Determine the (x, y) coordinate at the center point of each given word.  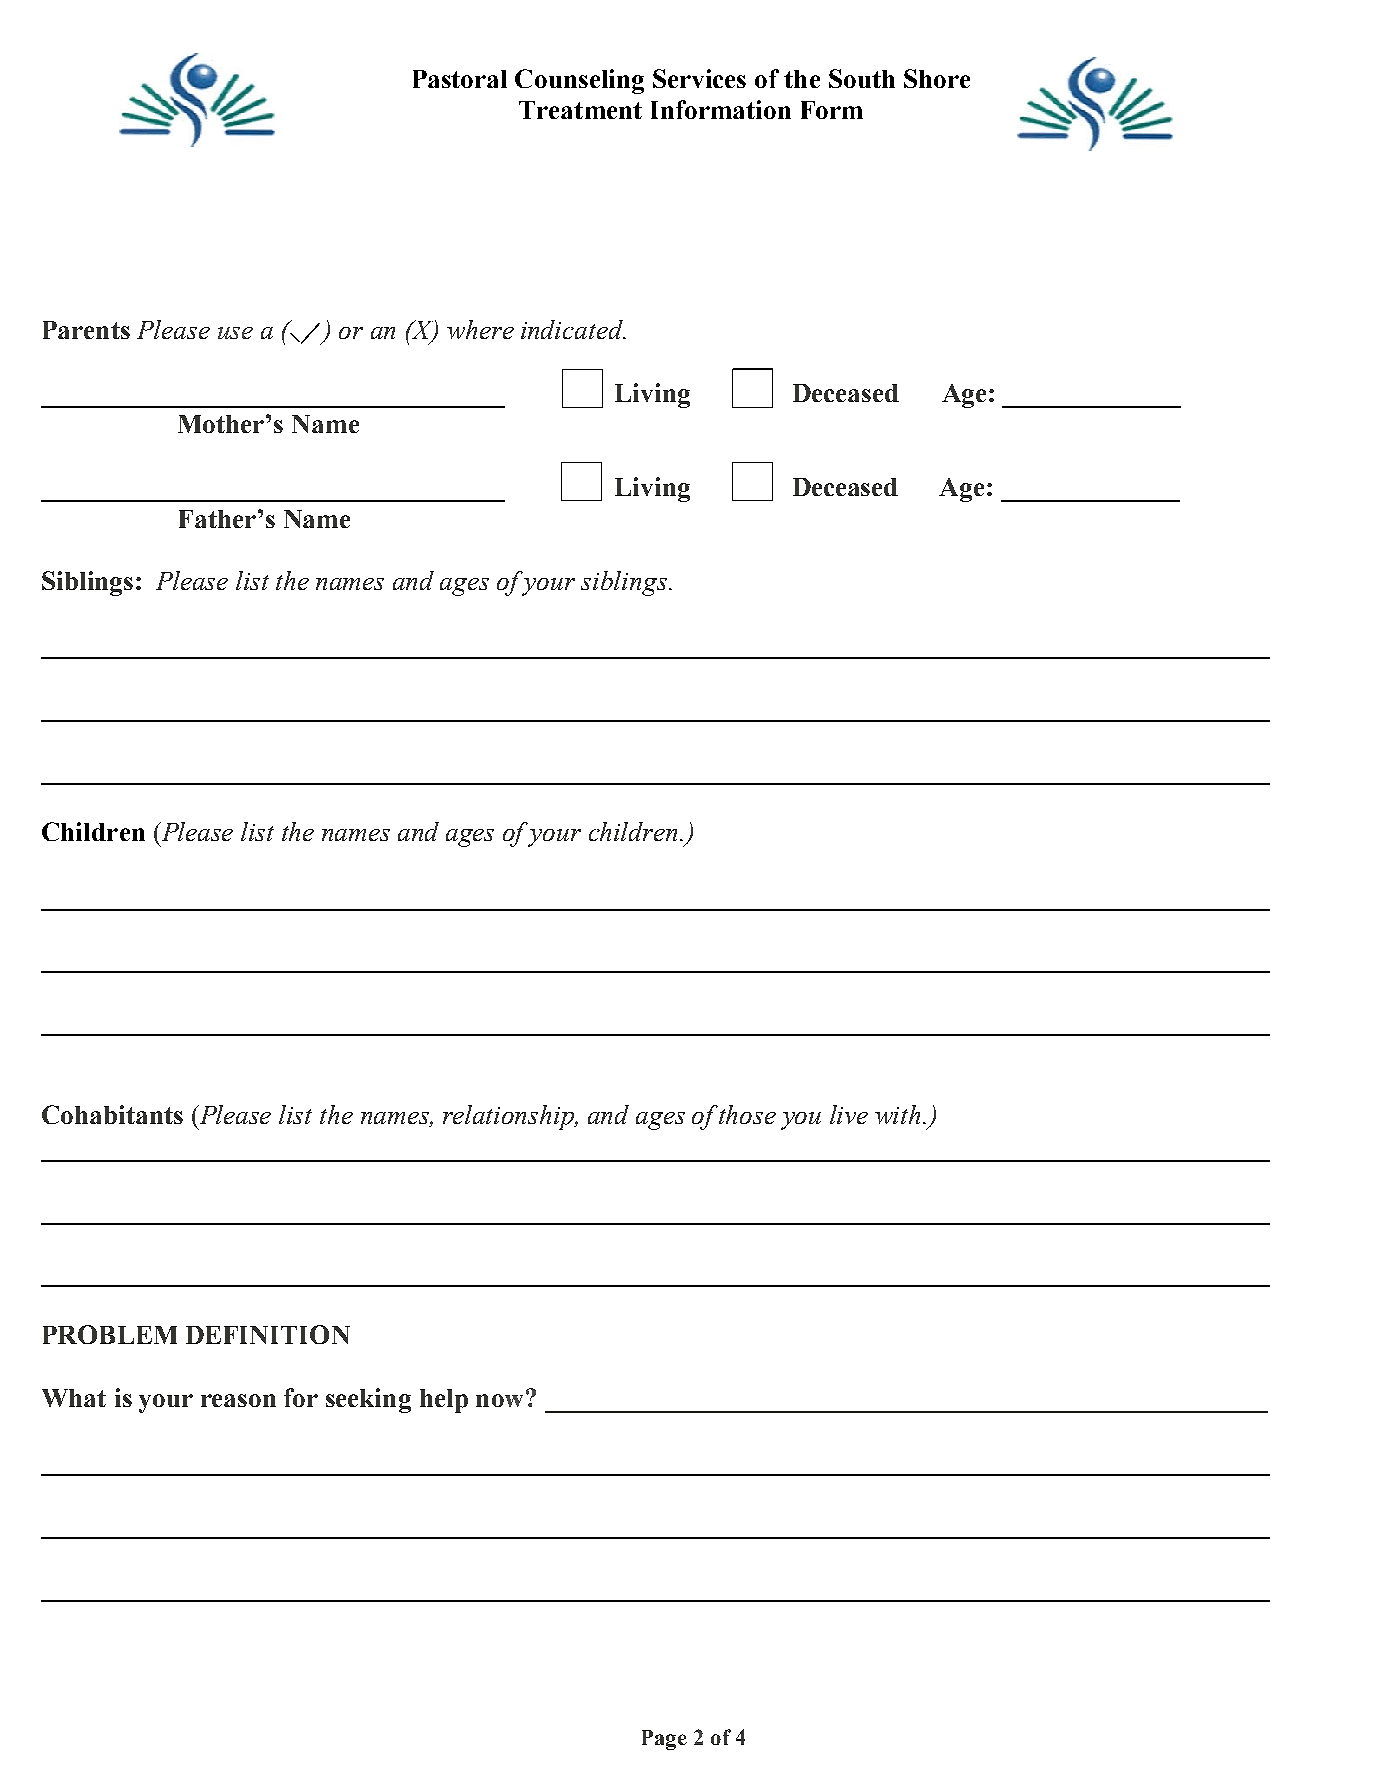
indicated (573, 329)
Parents (86, 330)
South (862, 78)
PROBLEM (110, 1334)
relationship (509, 1117)
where (480, 329)
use (235, 333)
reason (238, 1400)
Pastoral (460, 79)
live (849, 1114)
